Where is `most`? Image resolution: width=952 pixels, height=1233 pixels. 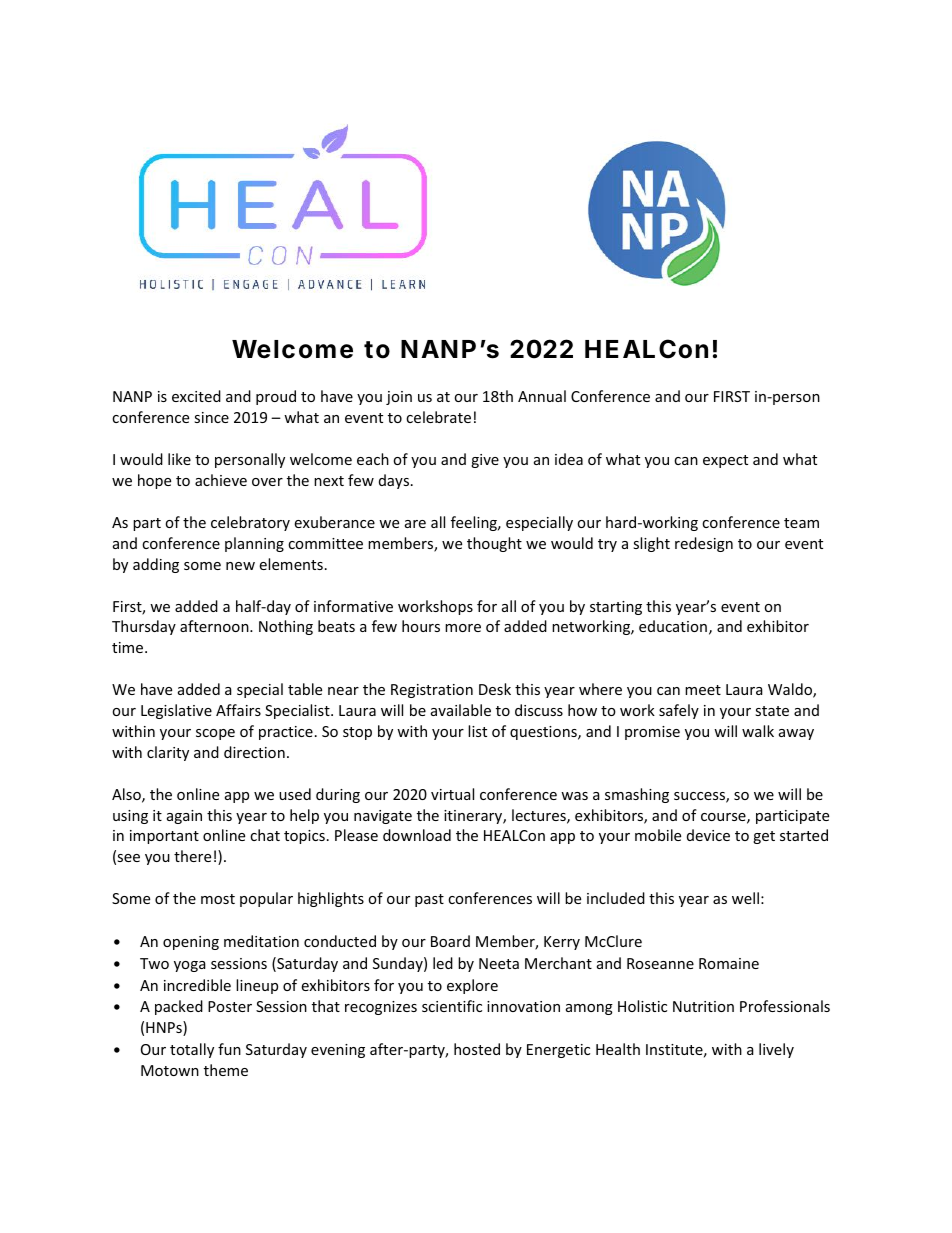
most is located at coordinates (218, 899).
